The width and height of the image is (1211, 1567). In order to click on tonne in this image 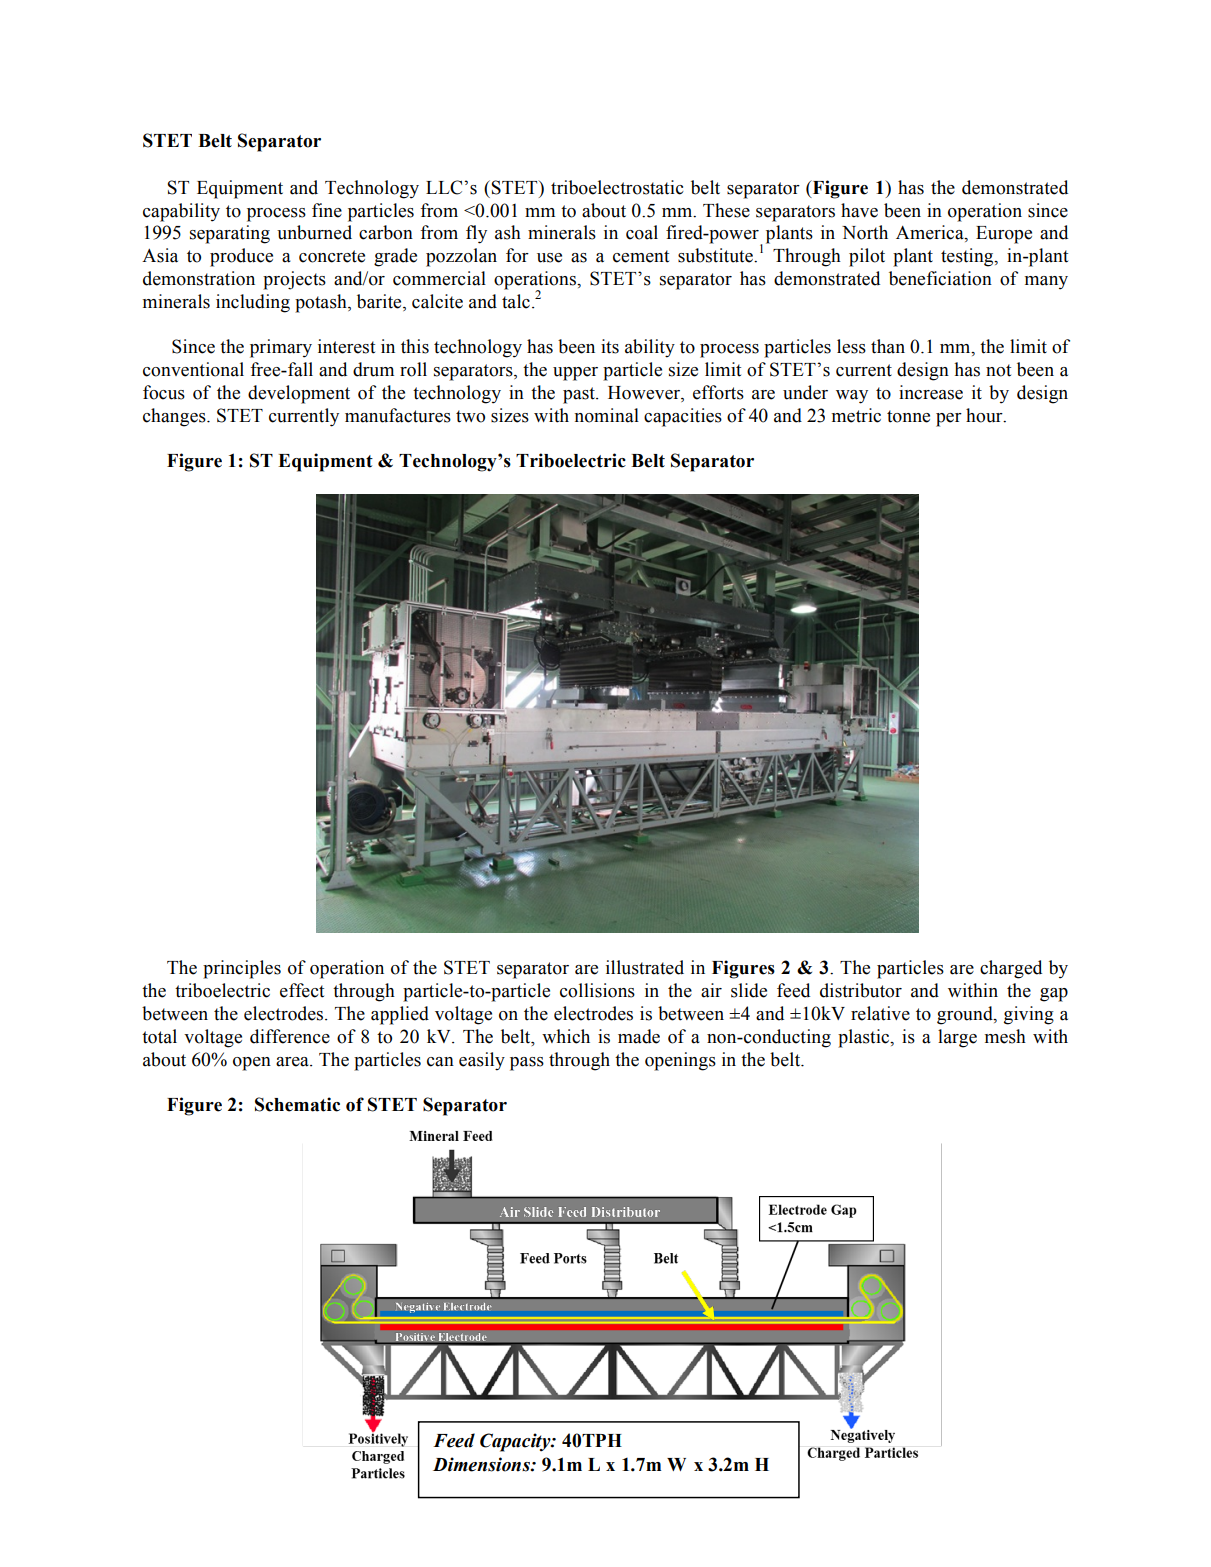, I will do `click(908, 416)`.
